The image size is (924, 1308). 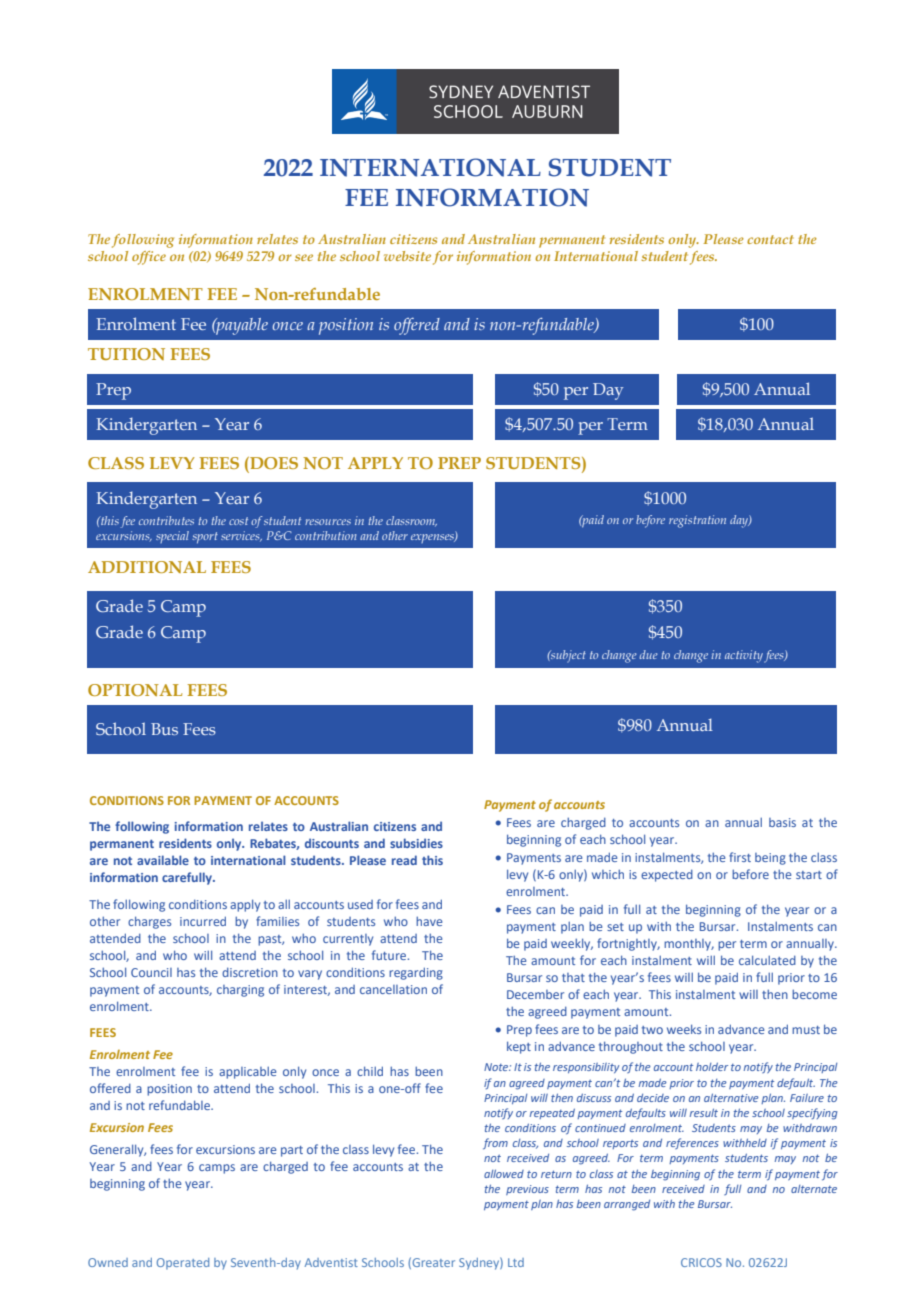 What do you see at coordinates (407, 256) in the document?
I see `website` at bounding box center [407, 256].
